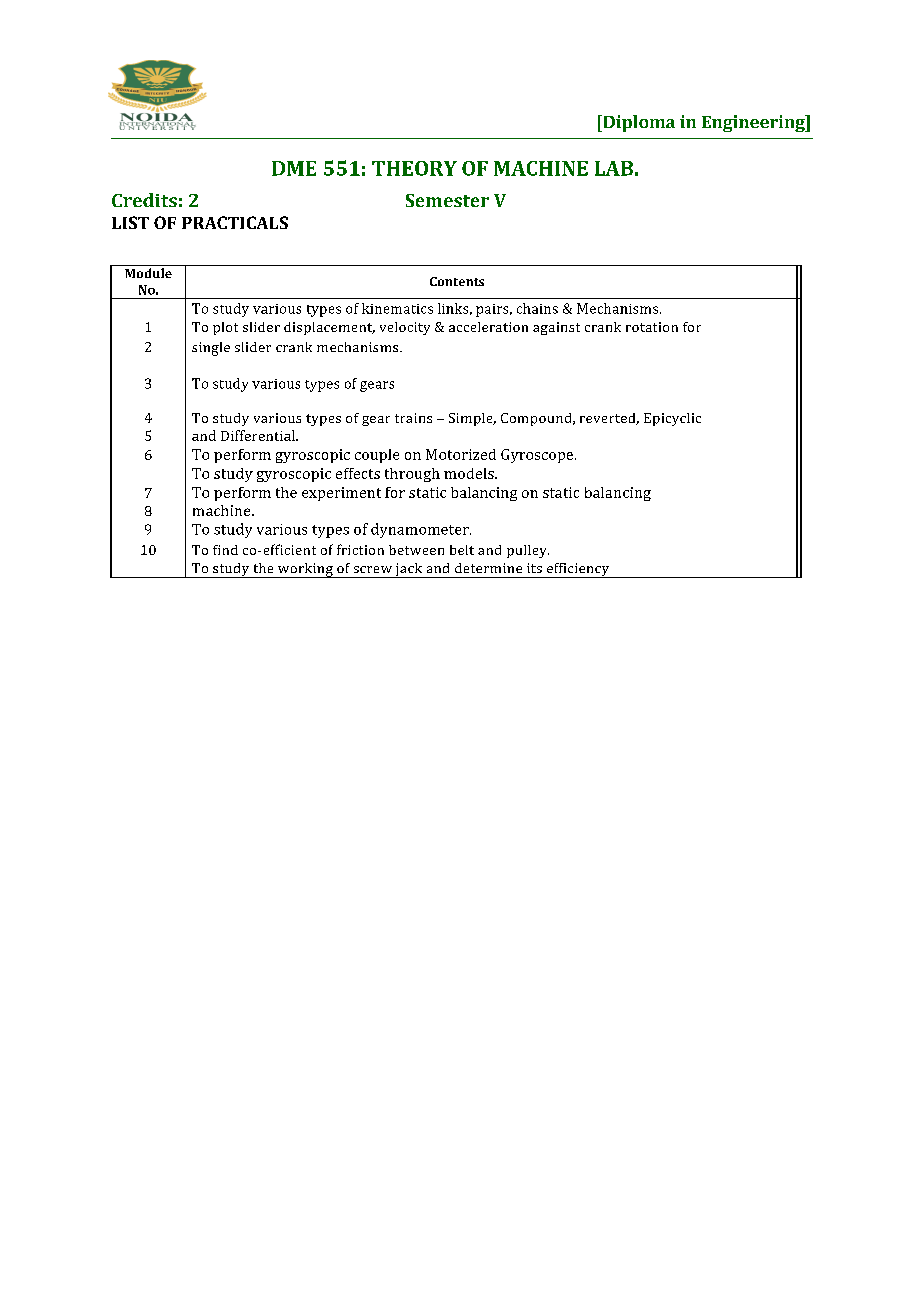 Image resolution: width=924 pixels, height=1308 pixels. Describe the element at coordinates (259, 435) in the screenshot. I see `Differential` at that location.
